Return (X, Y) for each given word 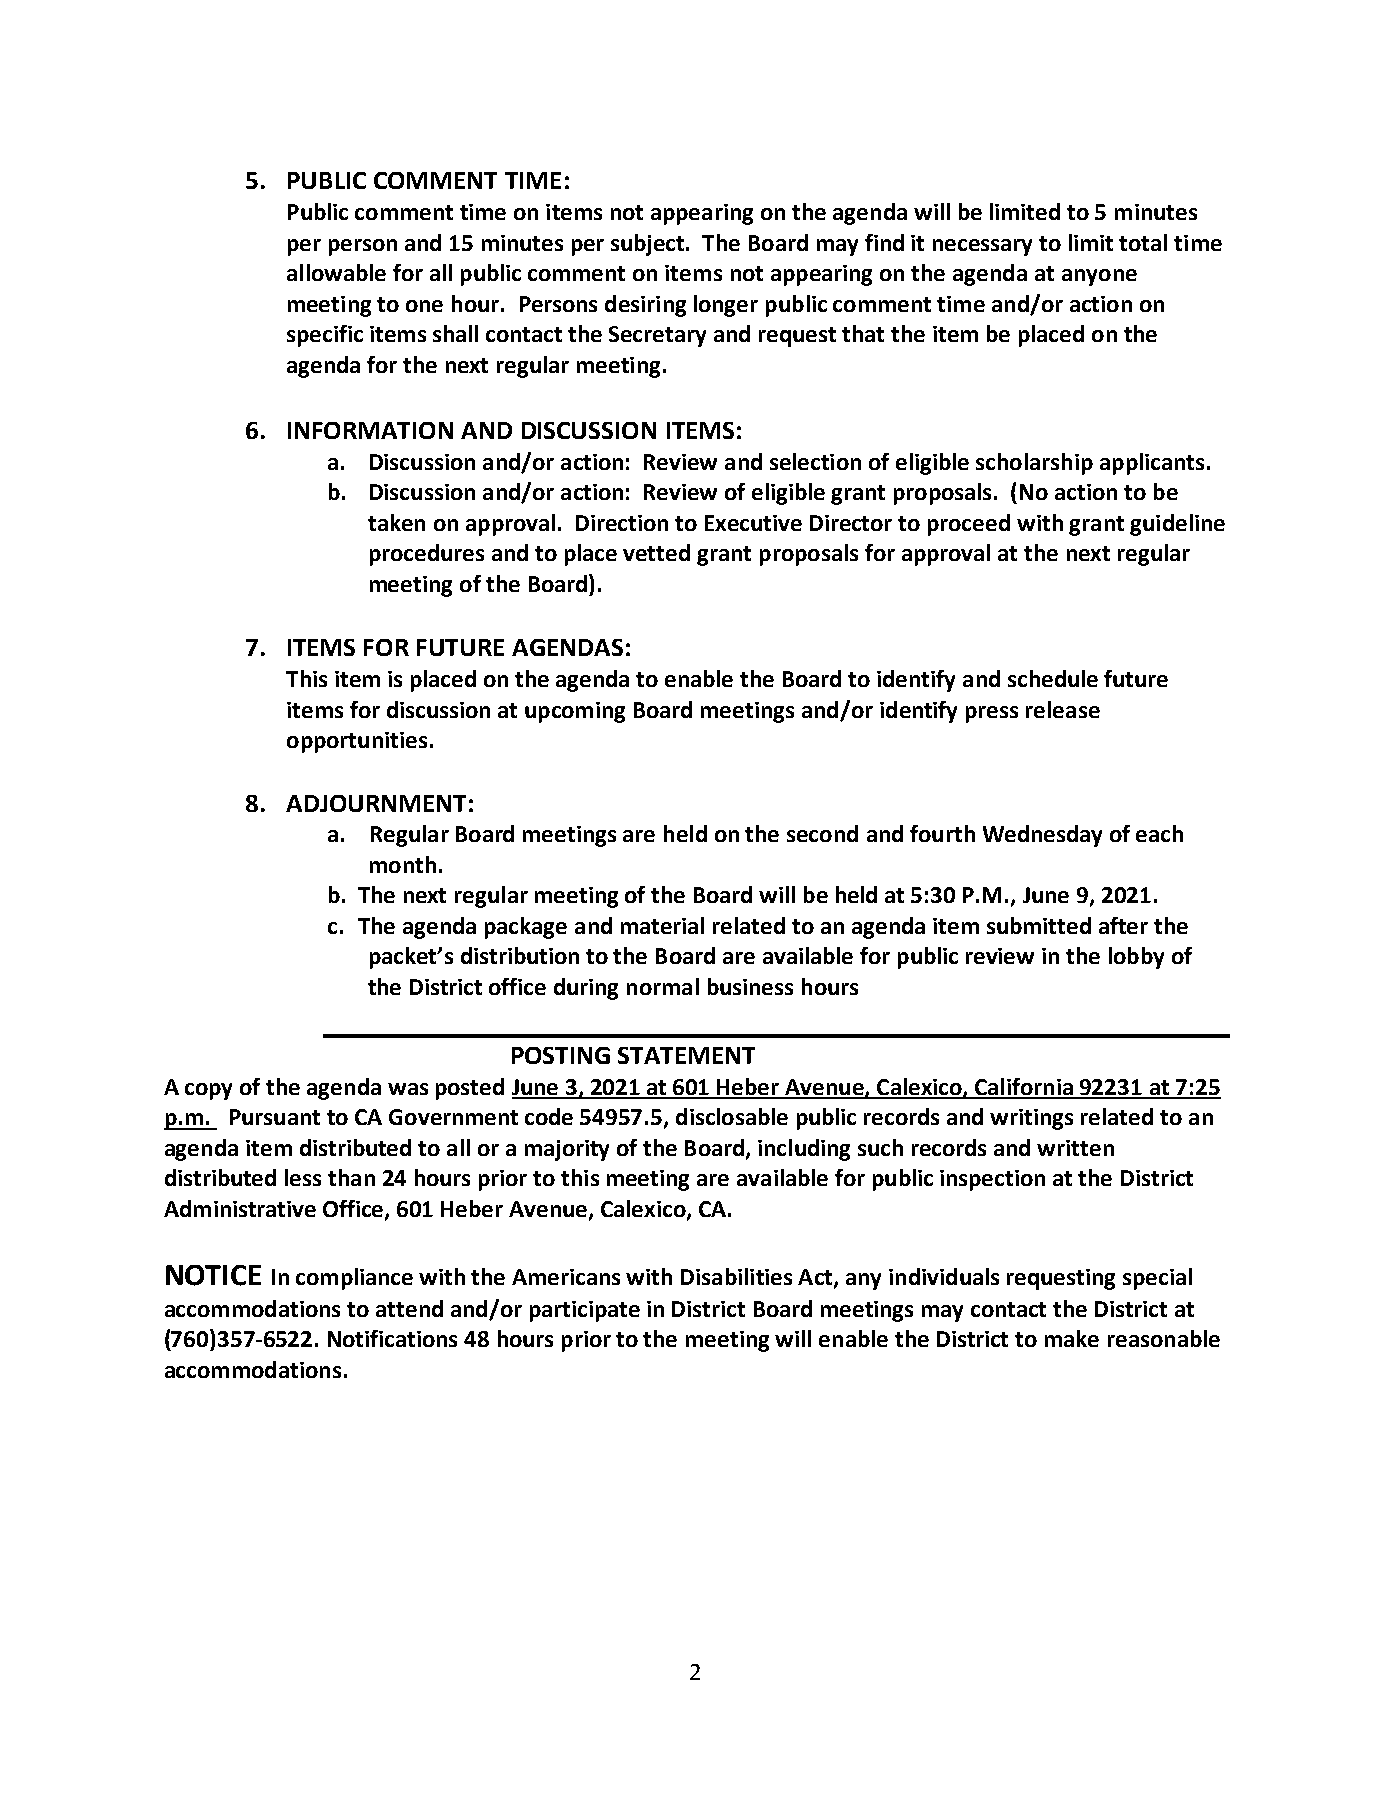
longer (726, 306)
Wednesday (1042, 836)
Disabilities (736, 1276)
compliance (354, 1279)
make (1072, 1338)
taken (396, 522)
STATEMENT (686, 1055)
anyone (1099, 277)
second (822, 833)
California (1024, 1088)
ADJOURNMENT (376, 803)
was (408, 1089)
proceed (969, 525)
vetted (656, 552)
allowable (336, 272)
